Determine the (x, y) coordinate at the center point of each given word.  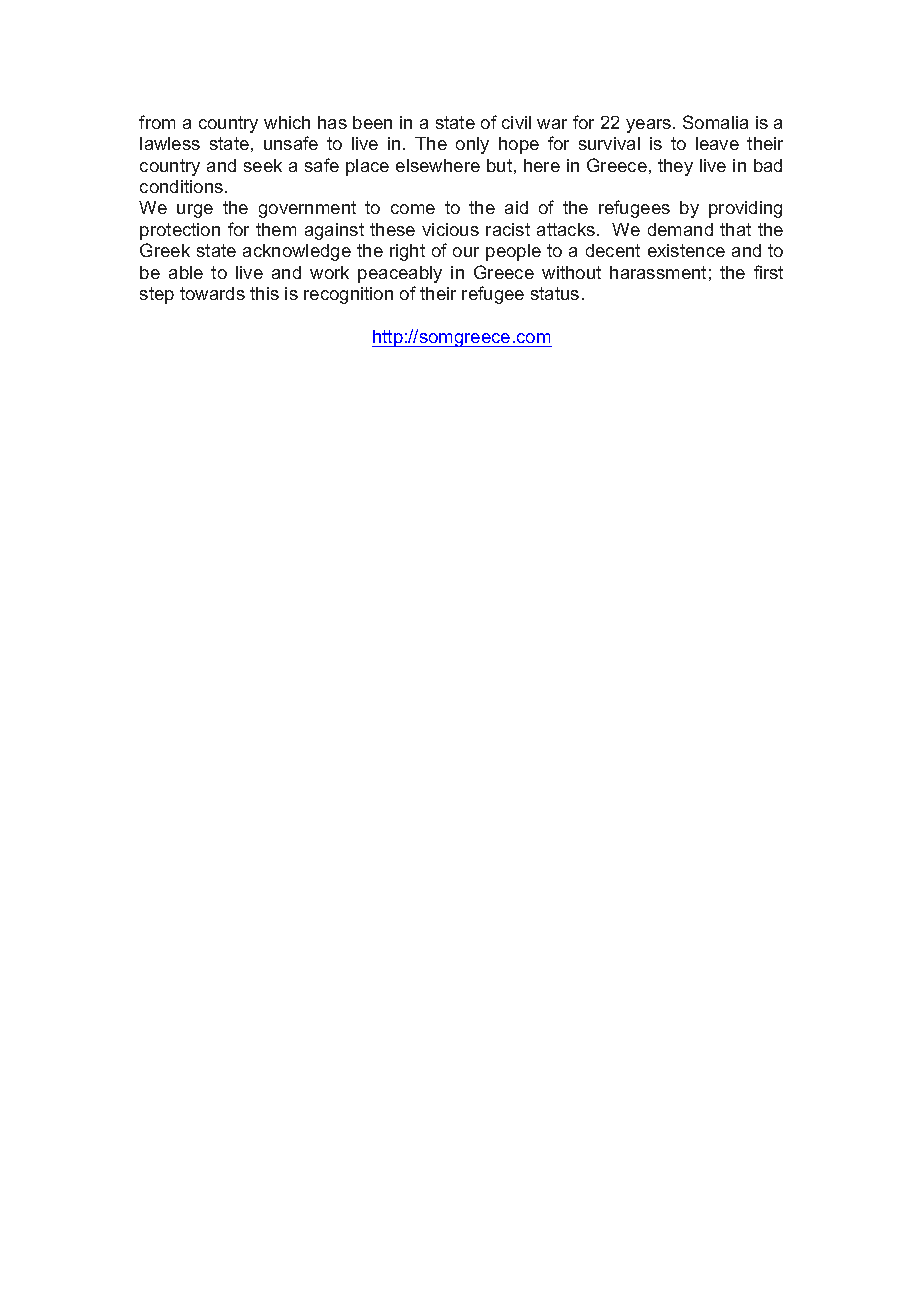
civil (516, 122)
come (413, 209)
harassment (658, 272)
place (367, 167)
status (555, 293)
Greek (165, 250)
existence (686, 250)
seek (263, 165)
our (466, 252)
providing (745, 209)
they (675, 167)
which (287, 122)
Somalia (715, 122)
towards (212, 293)
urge (195, 211)
